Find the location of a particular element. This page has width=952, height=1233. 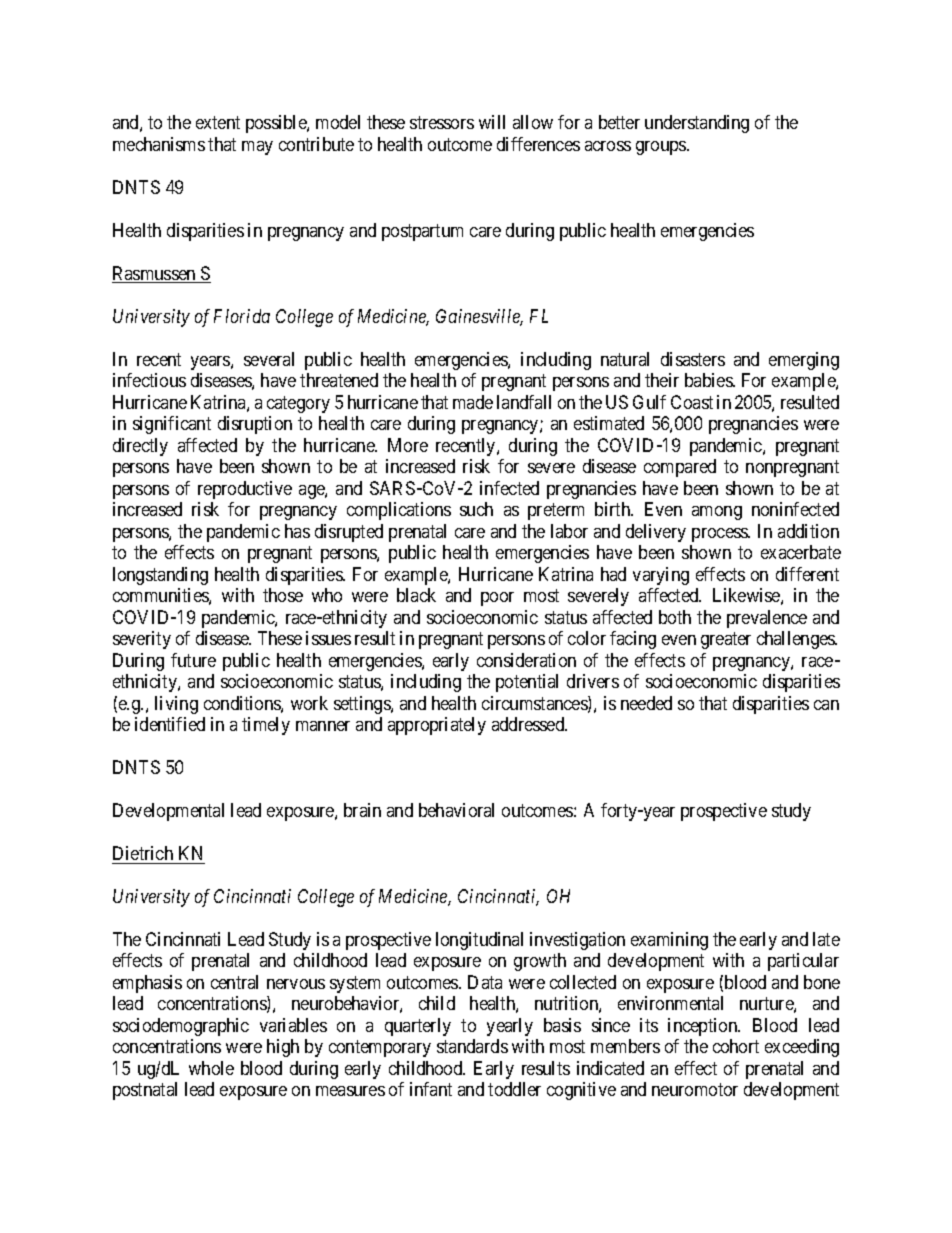

may is located at coordinates (257, 148).
